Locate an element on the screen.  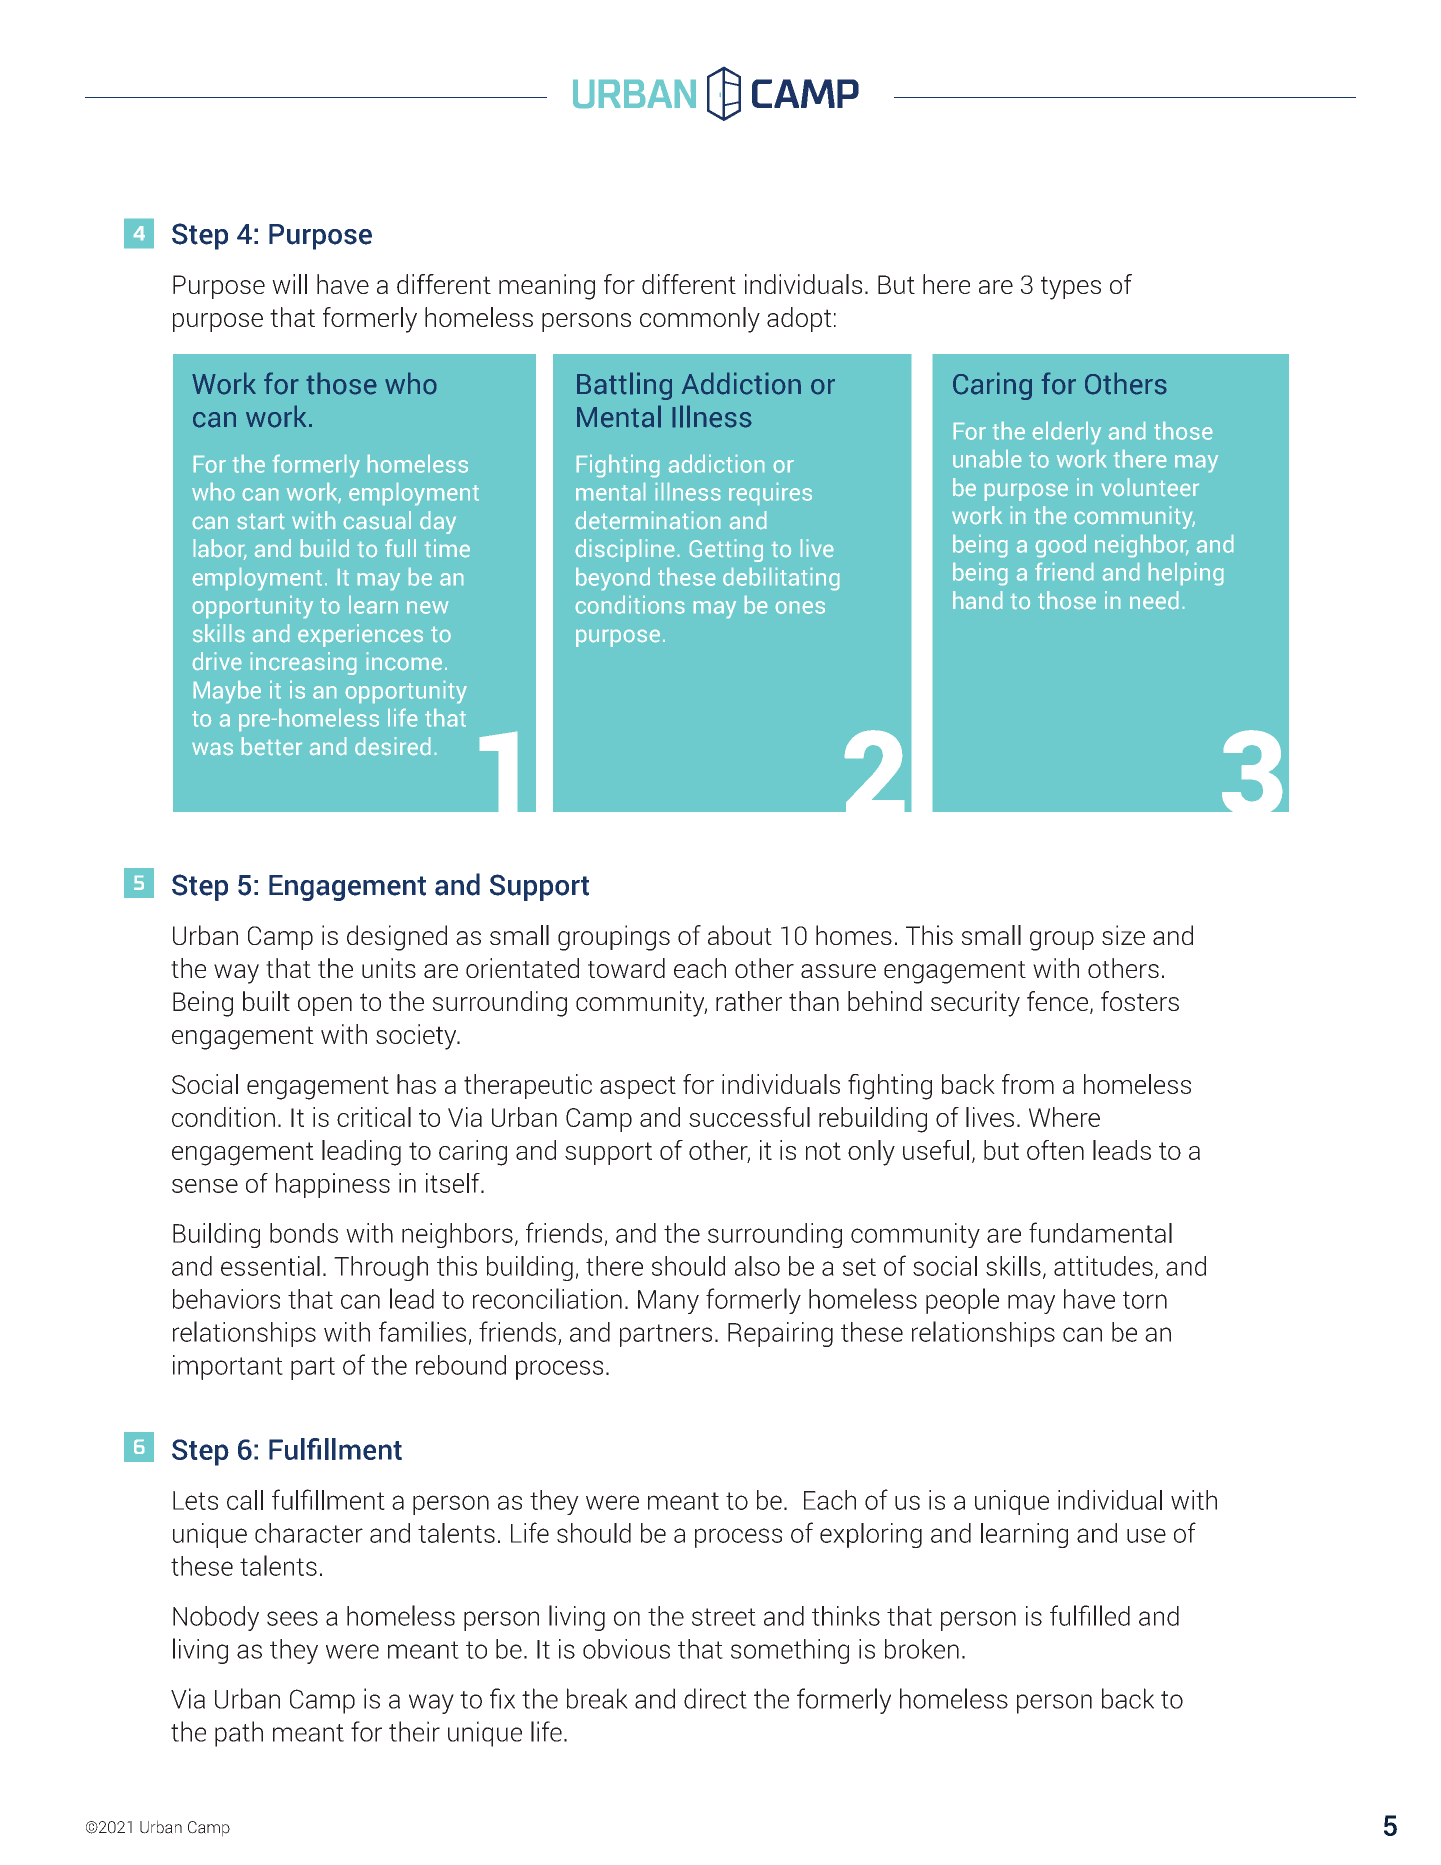
direct is located at coordinates (715, 1698).
